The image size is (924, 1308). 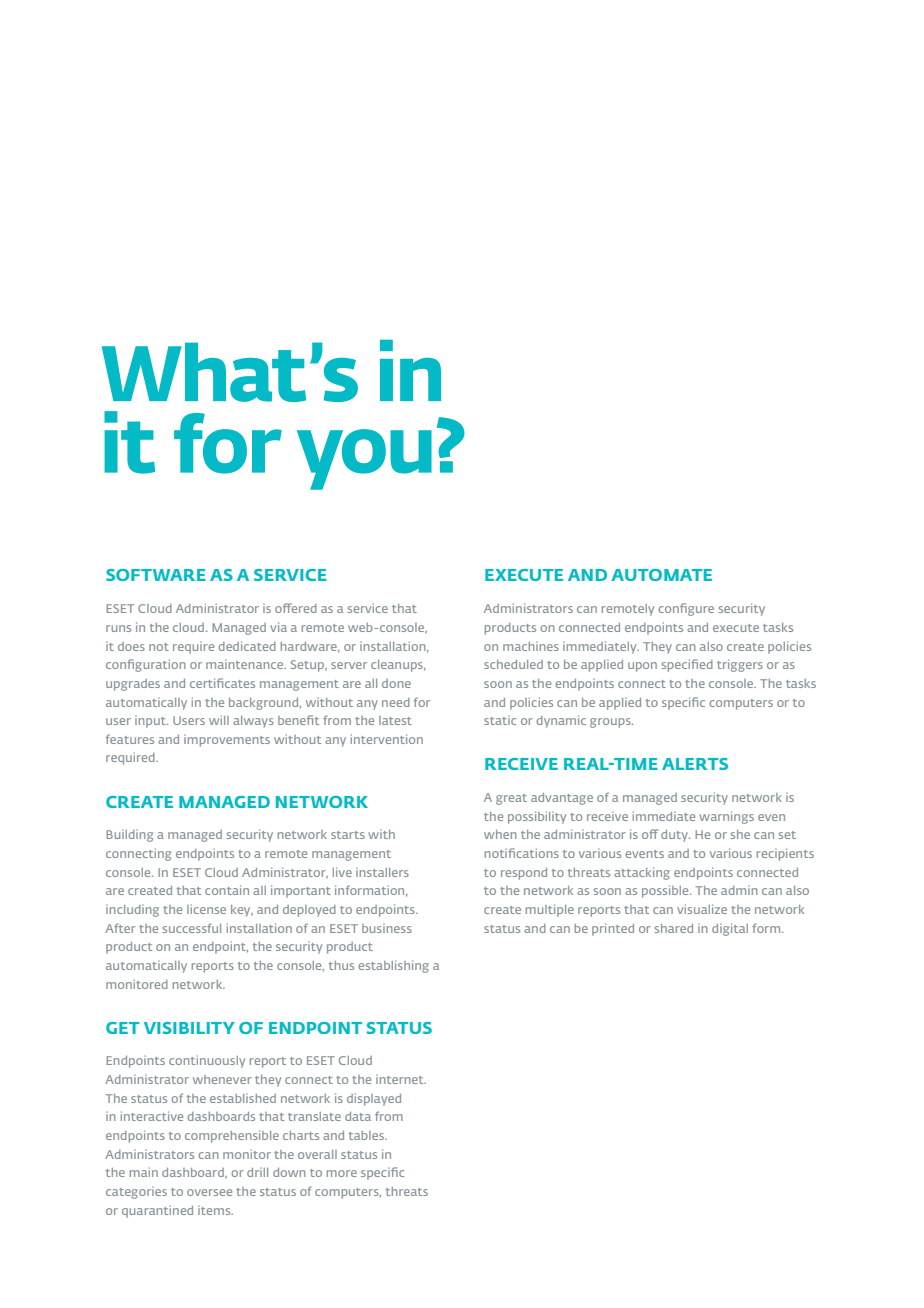 I want to click on oversee, so click(x=209, y=1192).
